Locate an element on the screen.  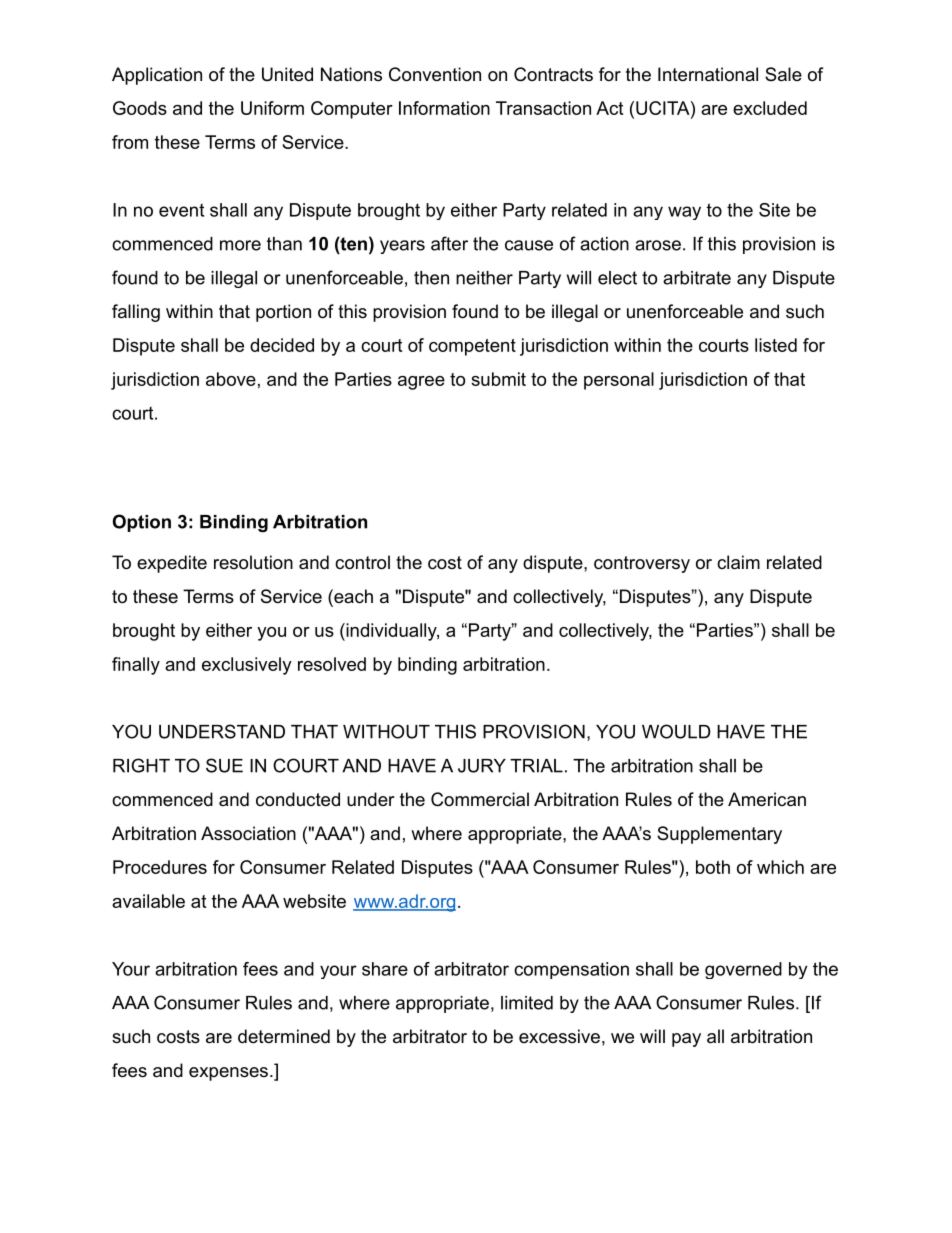
expedite is located at coordinates (172, 564).
